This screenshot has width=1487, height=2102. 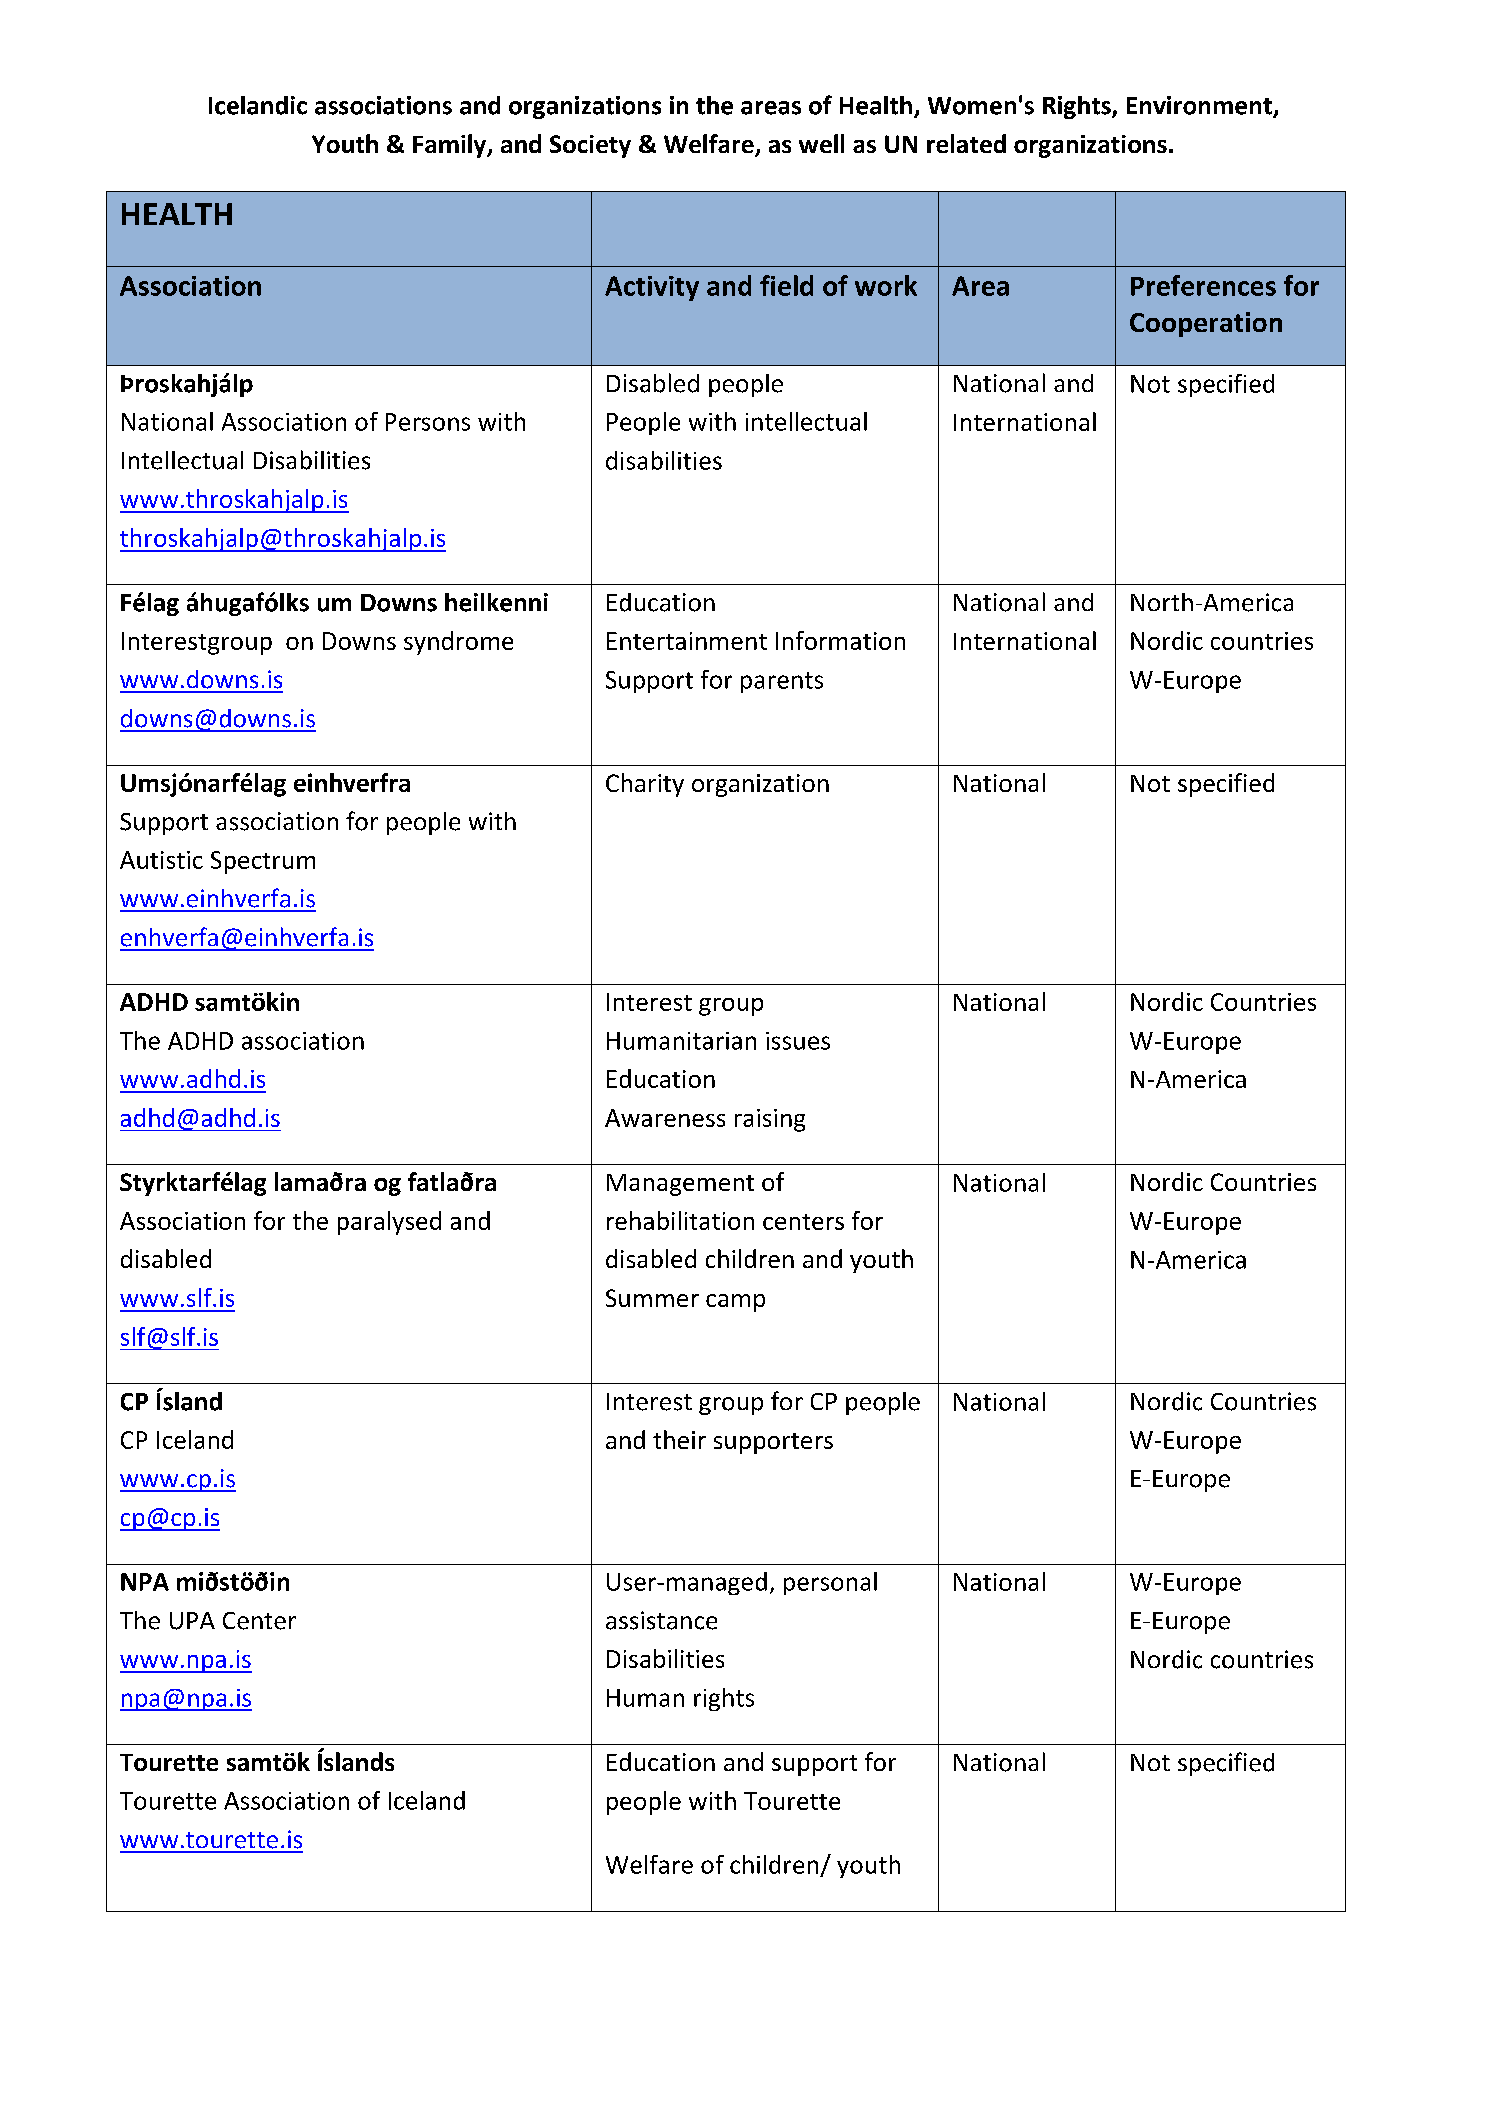 I want to click on assistance, so click(x=661, y=1620).
